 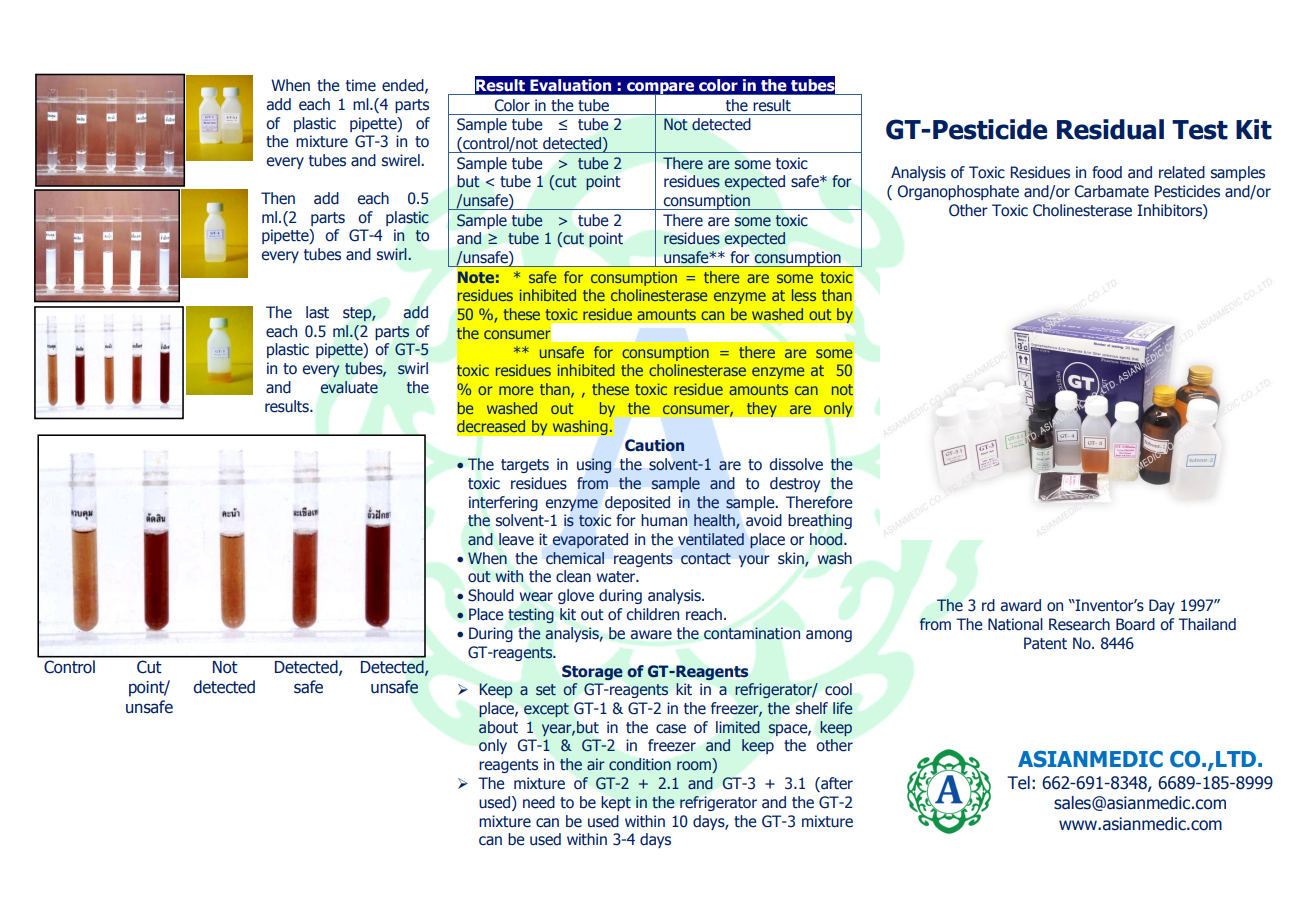 I want to click on leave, so click(x=516, y=539).
